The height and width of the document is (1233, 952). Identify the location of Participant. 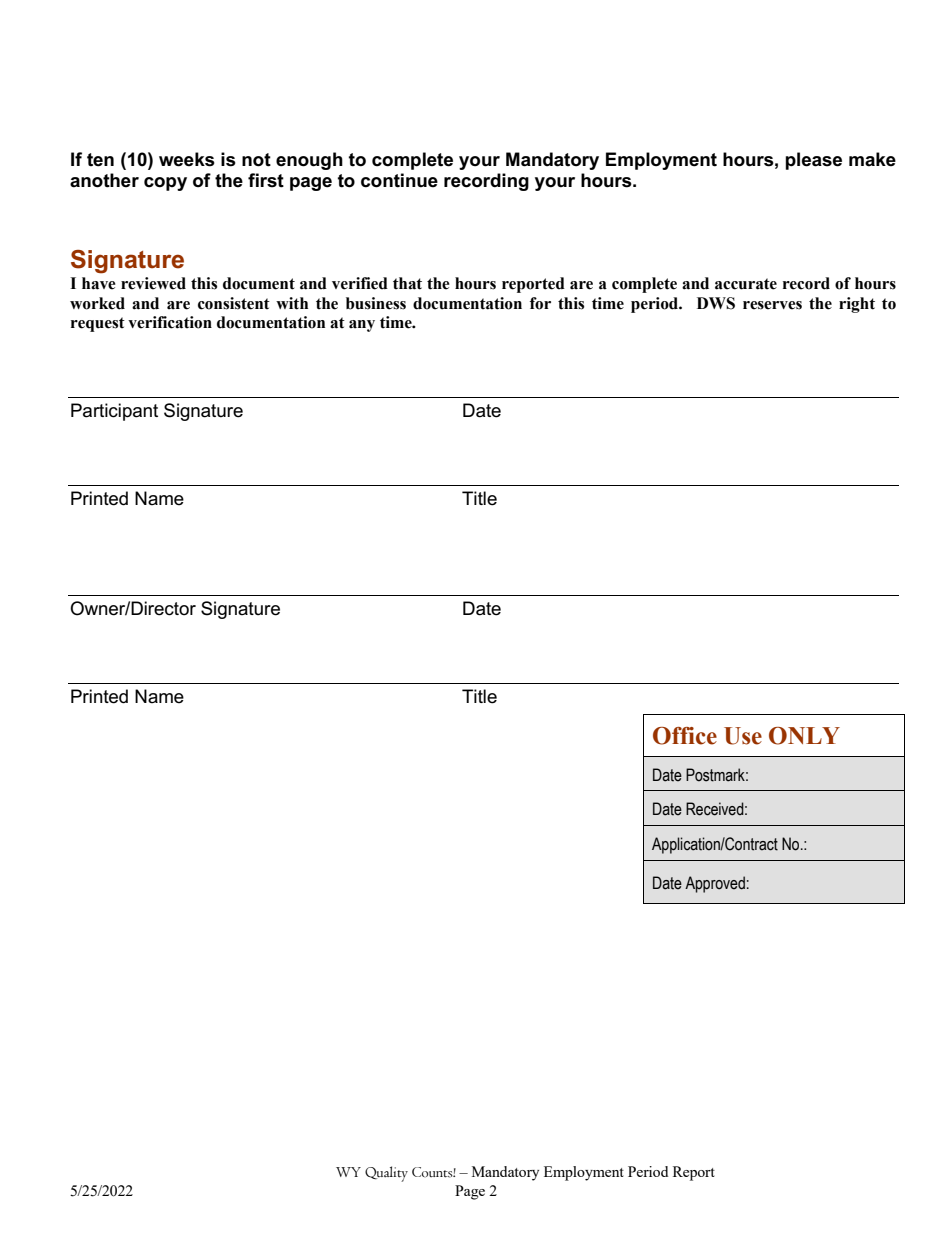
(114, 412).
